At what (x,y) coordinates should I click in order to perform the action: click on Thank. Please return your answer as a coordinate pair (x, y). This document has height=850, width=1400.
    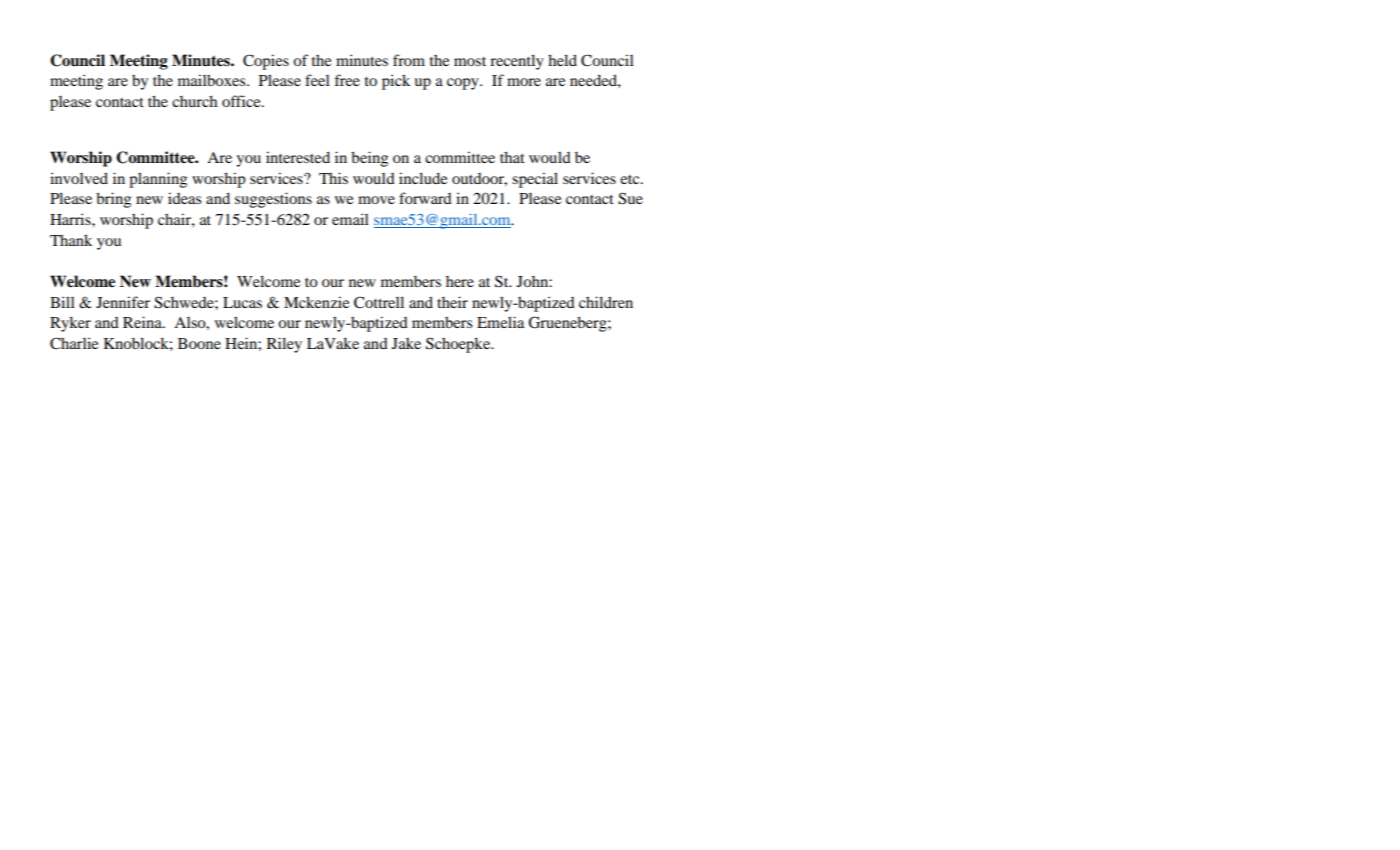
    Looking at the image, I should click on (71, 240).
